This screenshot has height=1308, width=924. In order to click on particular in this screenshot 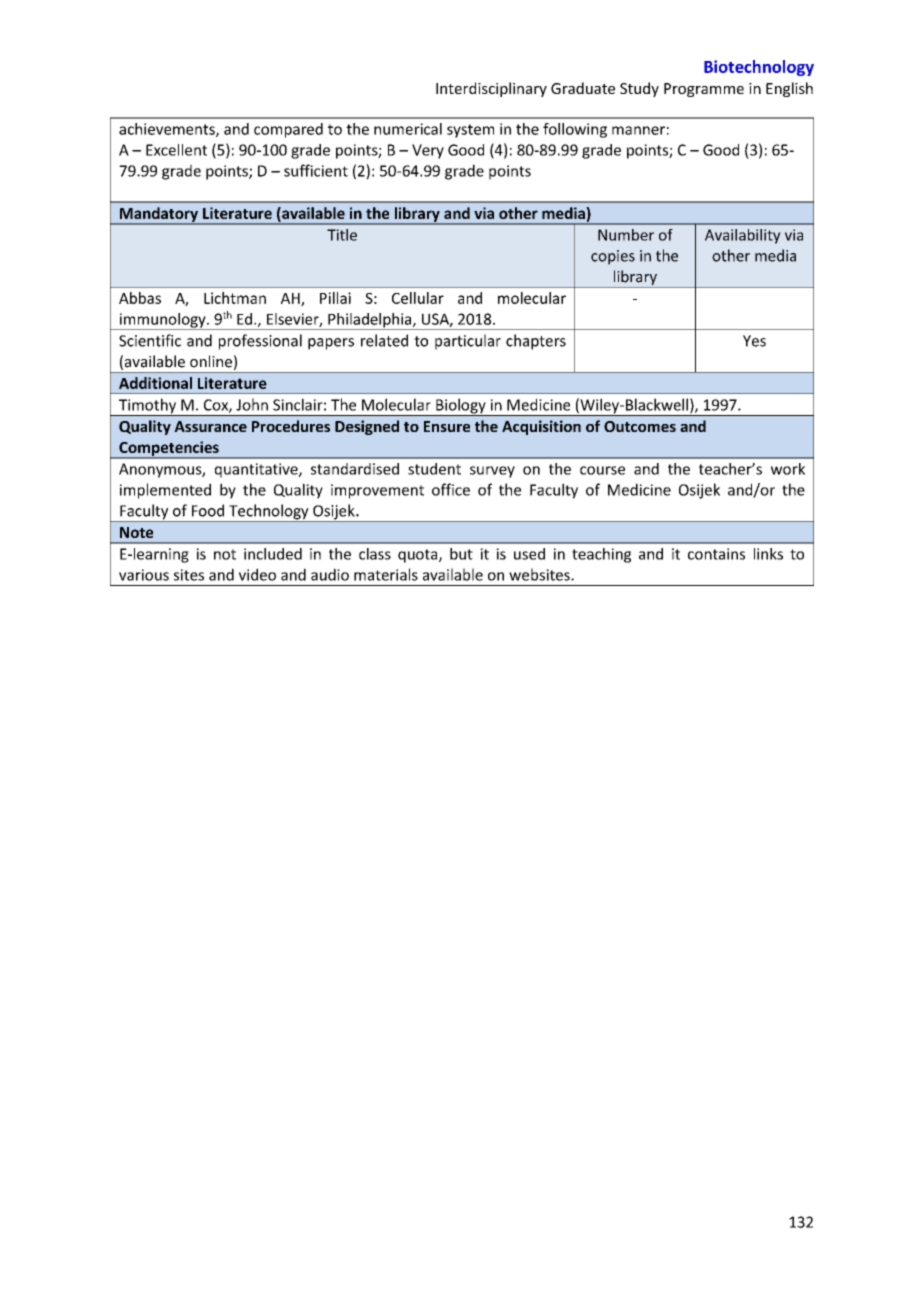, I will do `click(468, 342)`.
